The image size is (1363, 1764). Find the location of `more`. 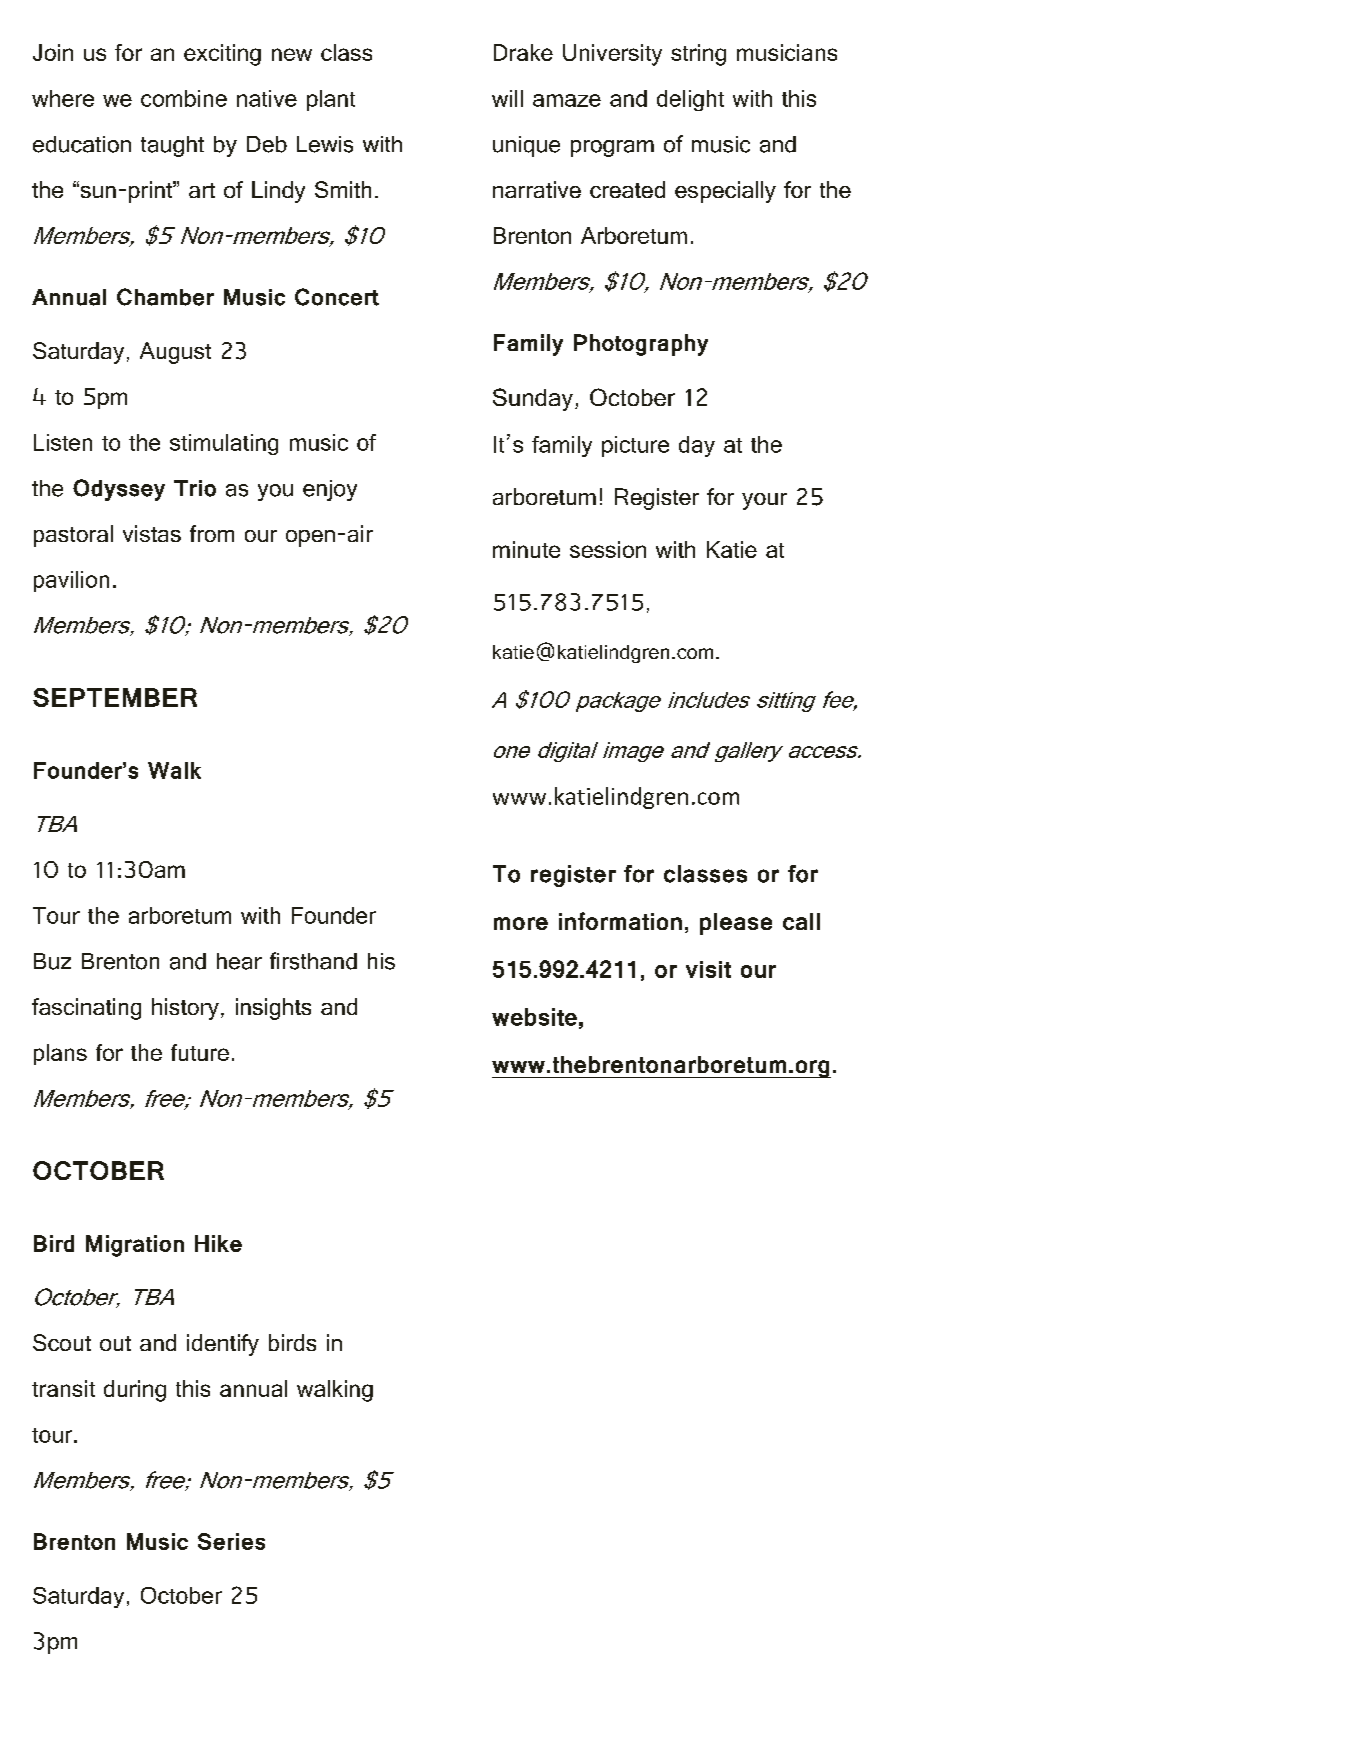

more is located at coordinates (521, 923).
